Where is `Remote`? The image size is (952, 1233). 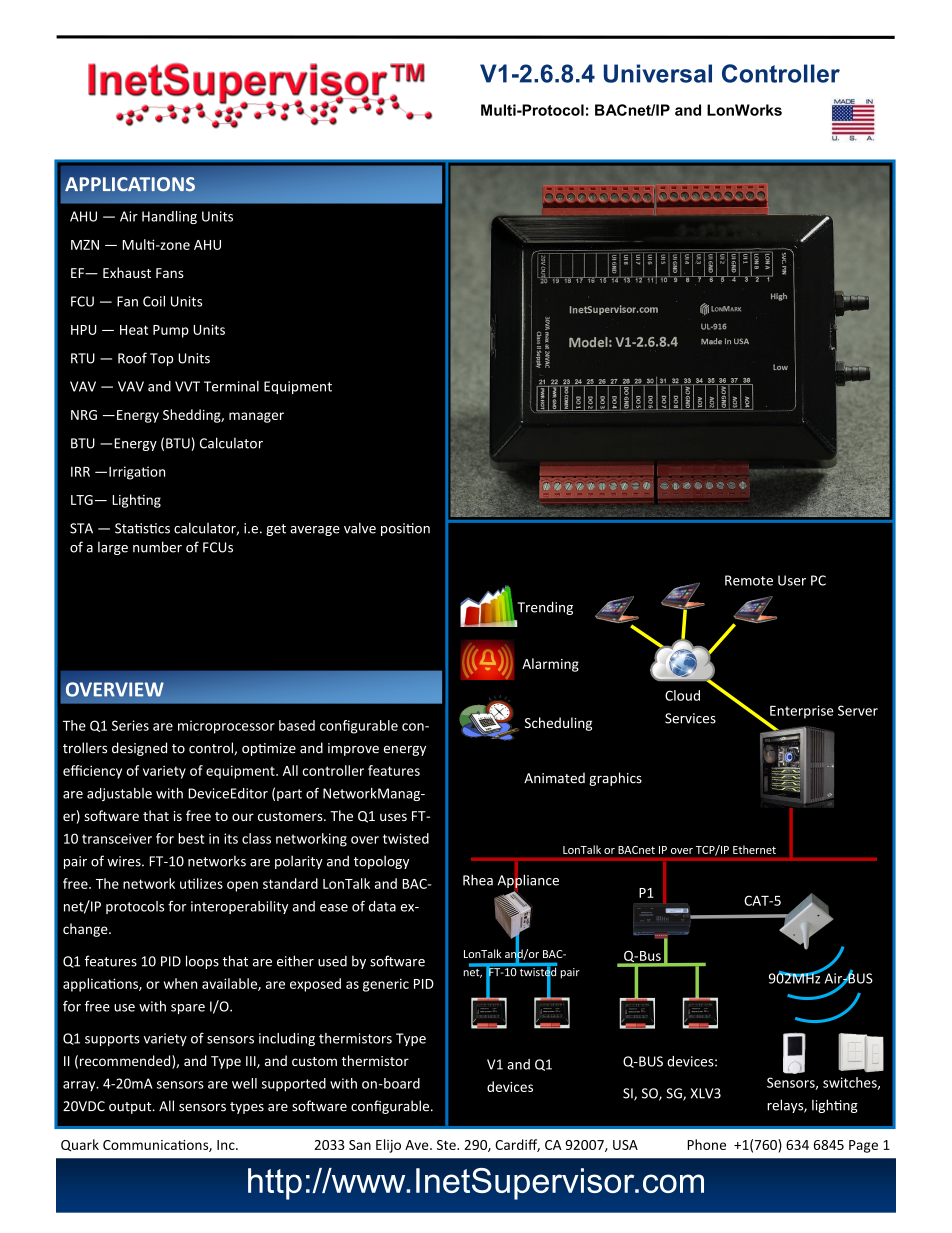 Remote is located at coordinates (749, 580).
